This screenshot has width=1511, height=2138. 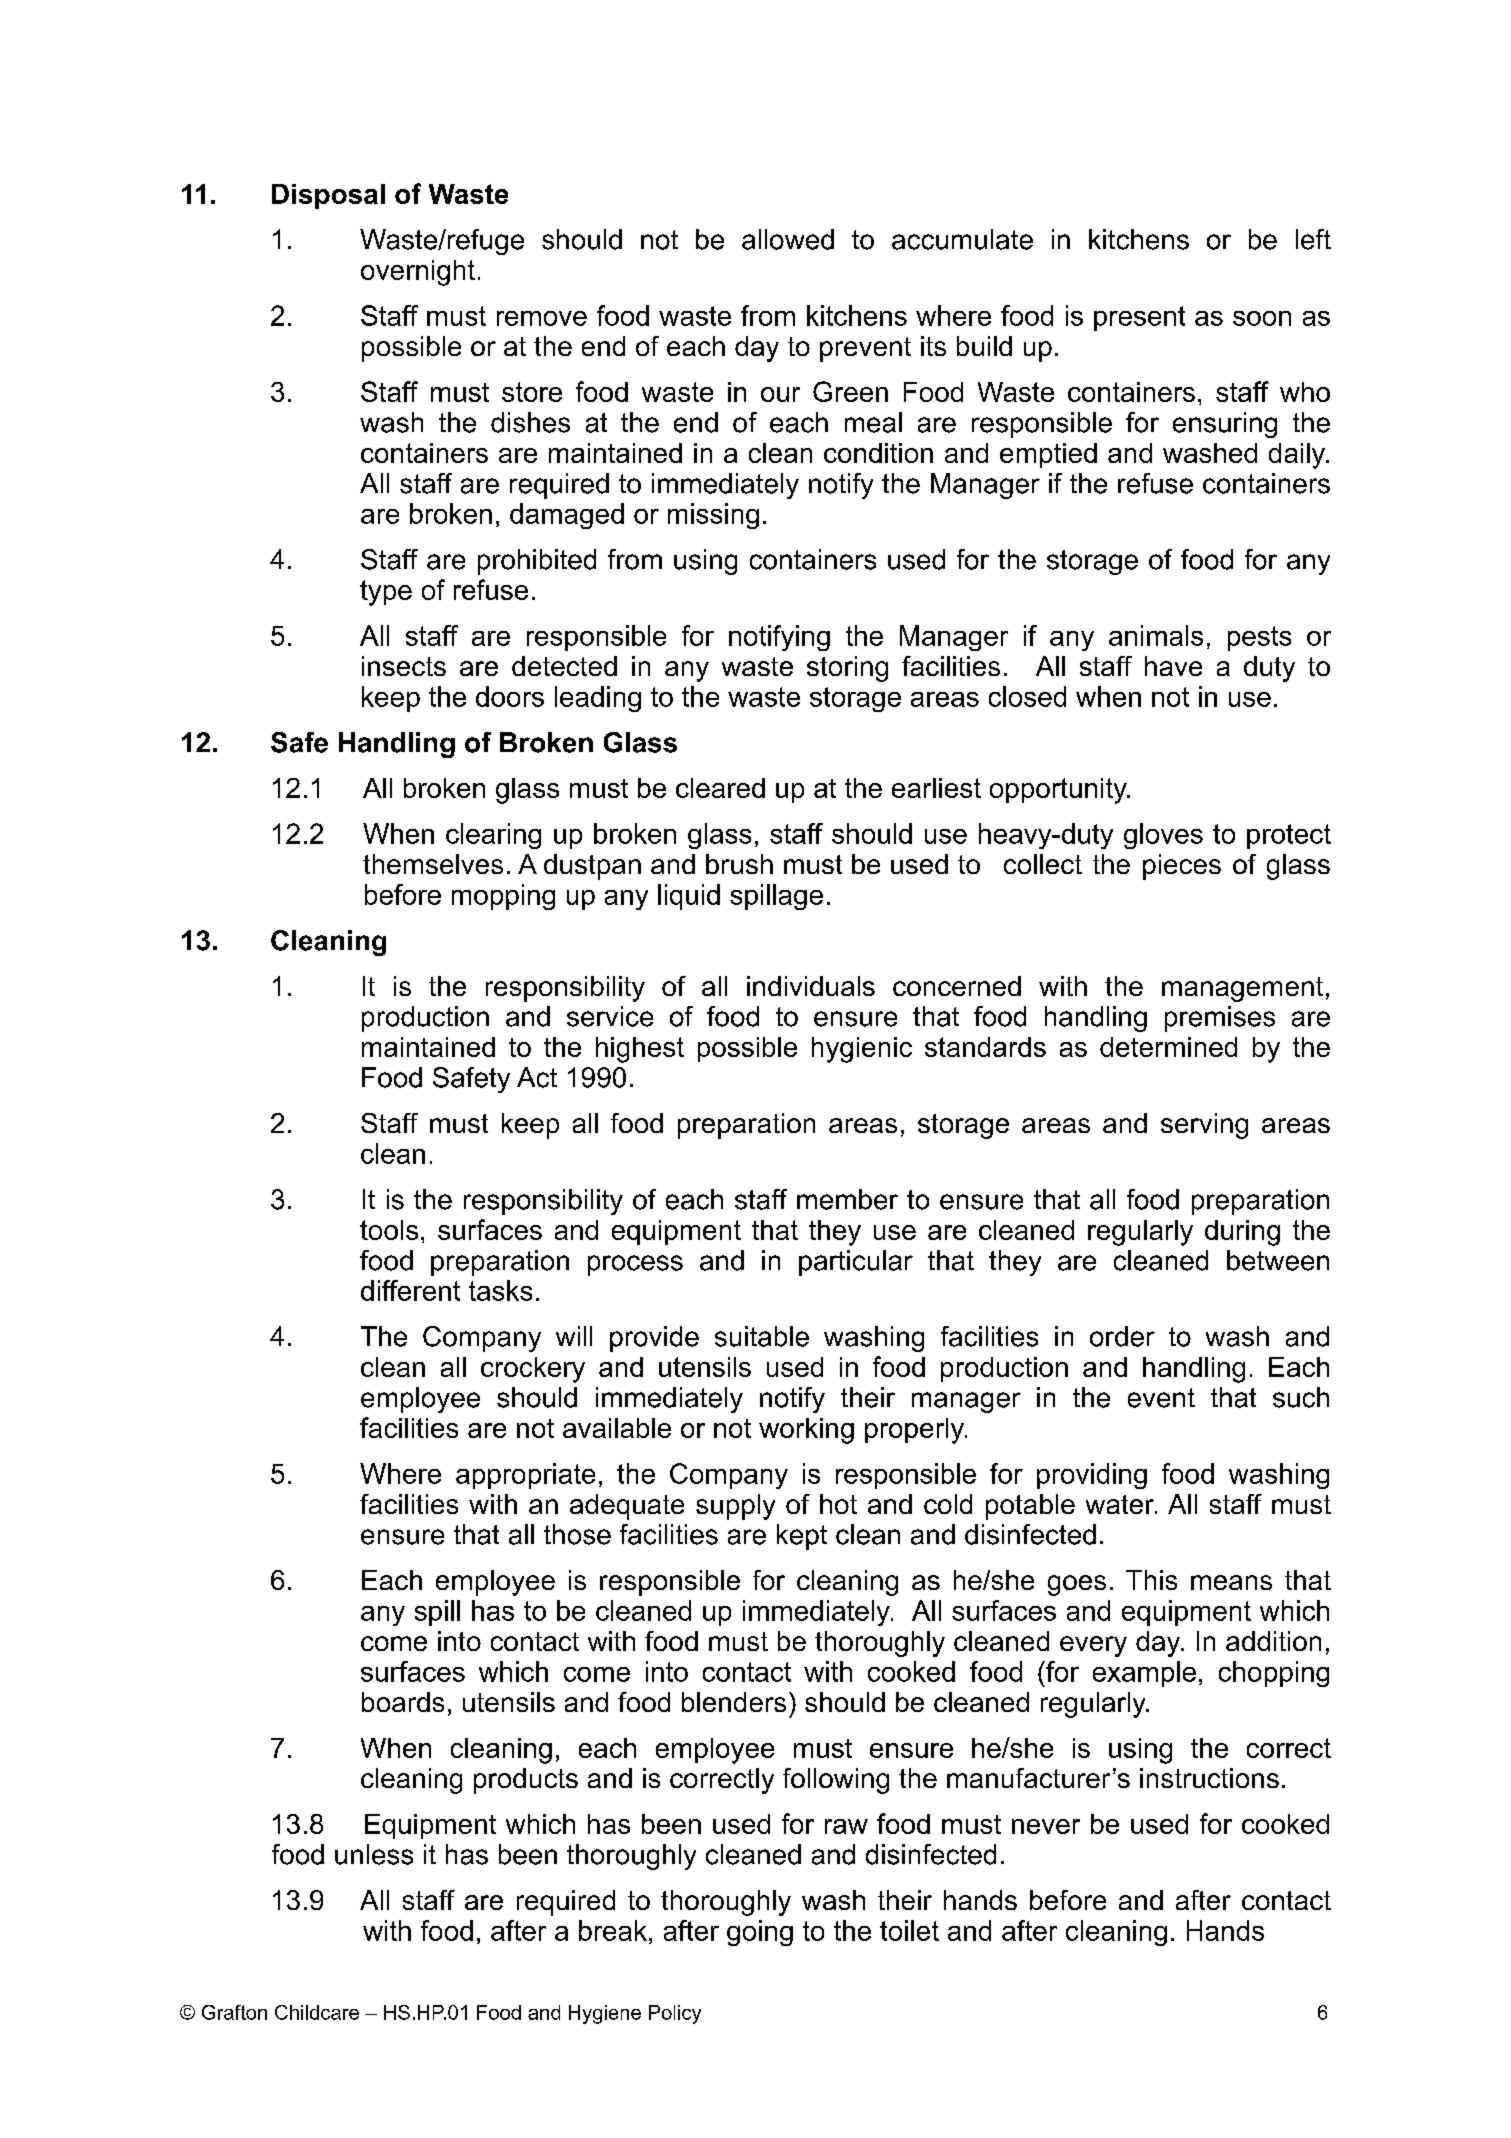 I want to click on allowed, so click(x=788, y=239).
